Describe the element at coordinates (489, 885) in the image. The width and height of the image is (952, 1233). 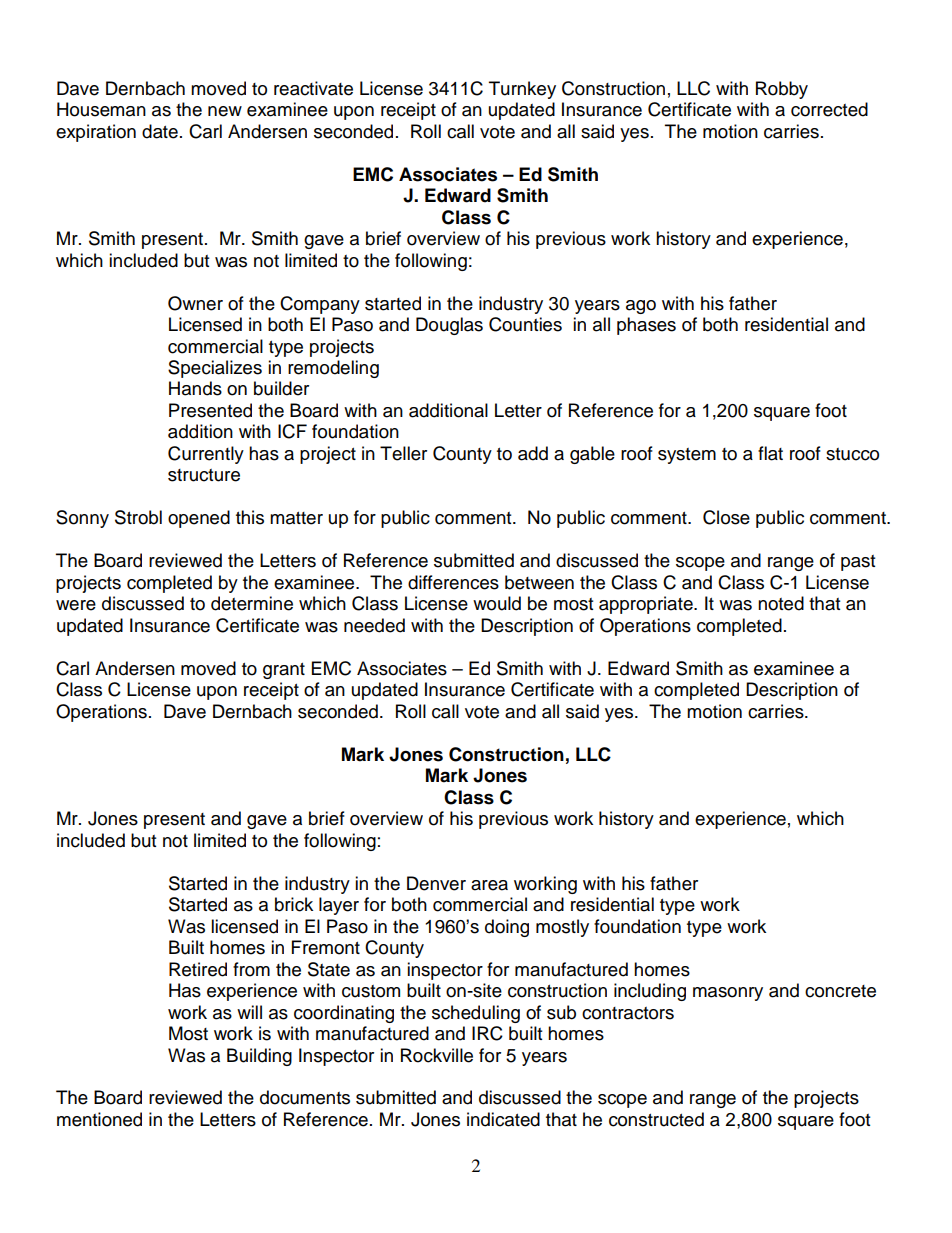
I see `area` at that location.
